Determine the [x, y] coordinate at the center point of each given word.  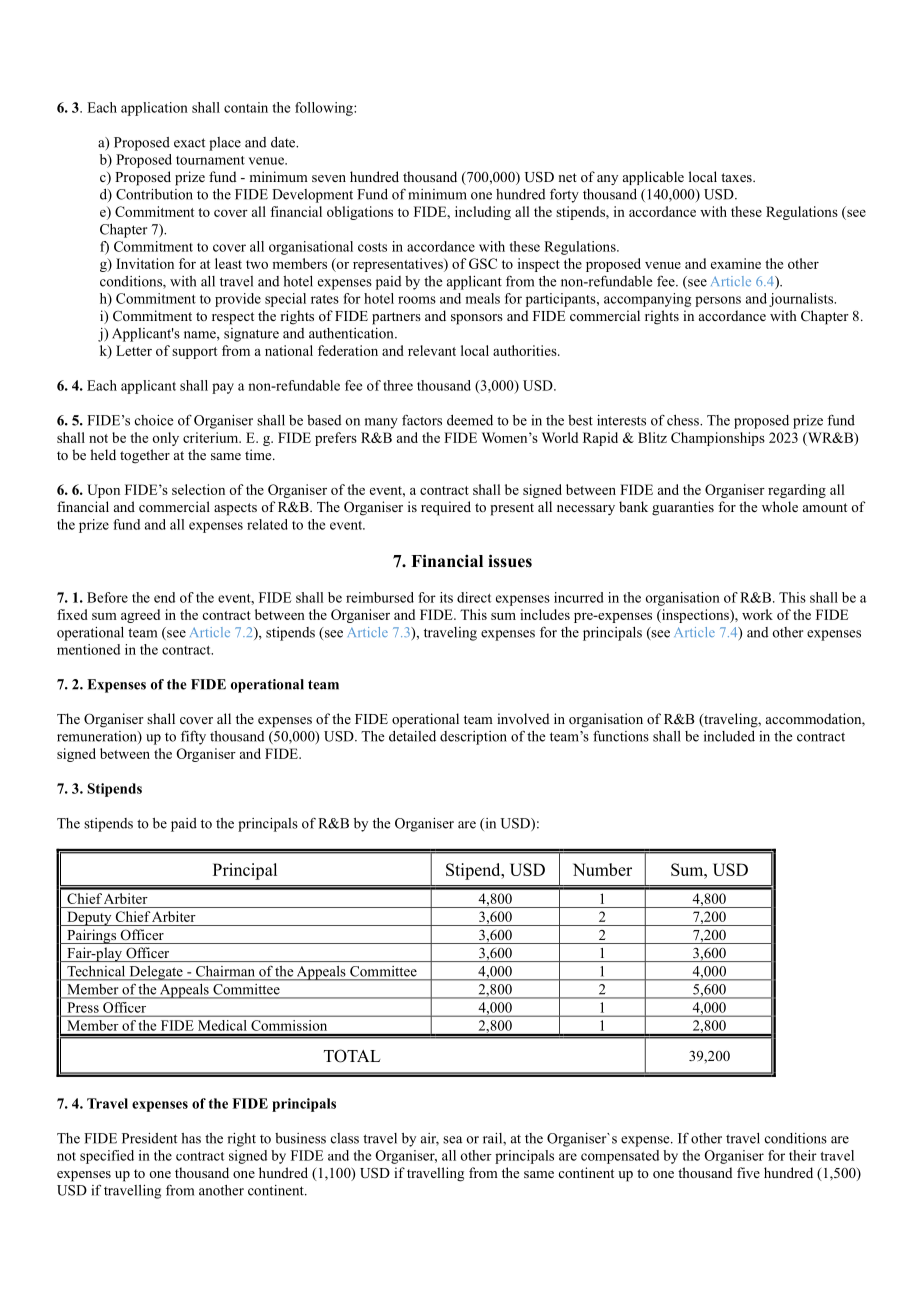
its [446, 597]
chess [684, 420]
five [748, 1172]
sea [453, 1140]
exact [189, 143]
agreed [140, 616]
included [729, 736]
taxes [737, 177]
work [757, 614]
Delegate [156, 973]
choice [154, 420]
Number [602, 869]
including [483, 213]
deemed [470, 420]
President [149, 1138]
